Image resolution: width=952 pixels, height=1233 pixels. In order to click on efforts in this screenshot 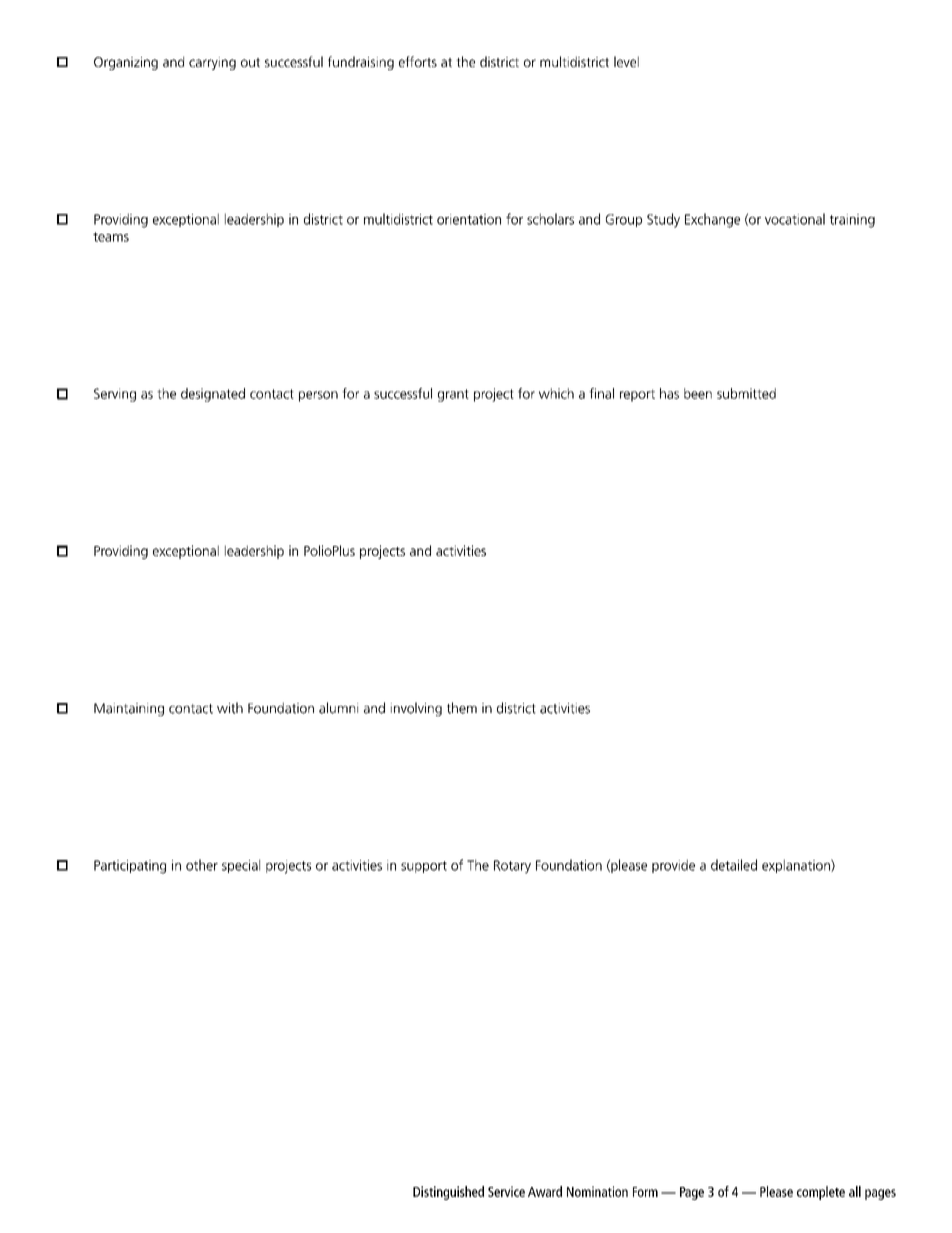, I will do `click(418, 61)`.
